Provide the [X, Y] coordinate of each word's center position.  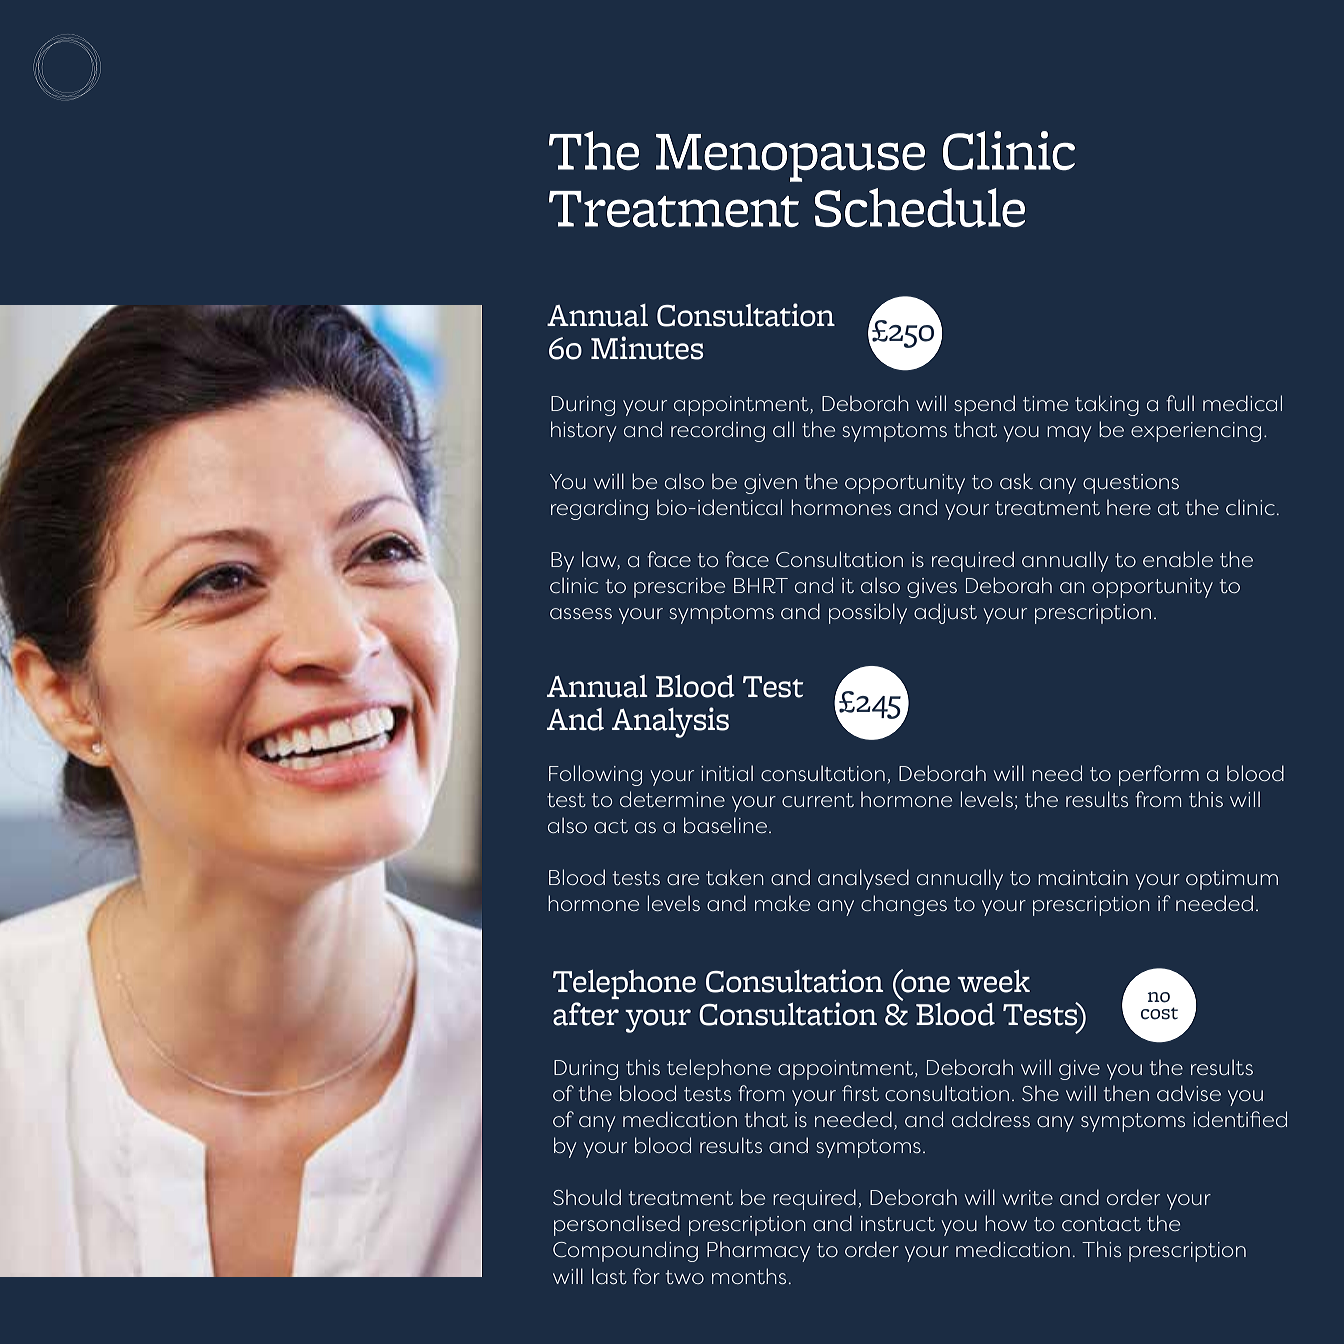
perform [1159, 775]
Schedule [920, 208]
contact [1101, 1224]
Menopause [790, 158]
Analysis [670, 722]
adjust [945, 613]
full [1180, 403]
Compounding [625, 1251]
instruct [898, 1223]
